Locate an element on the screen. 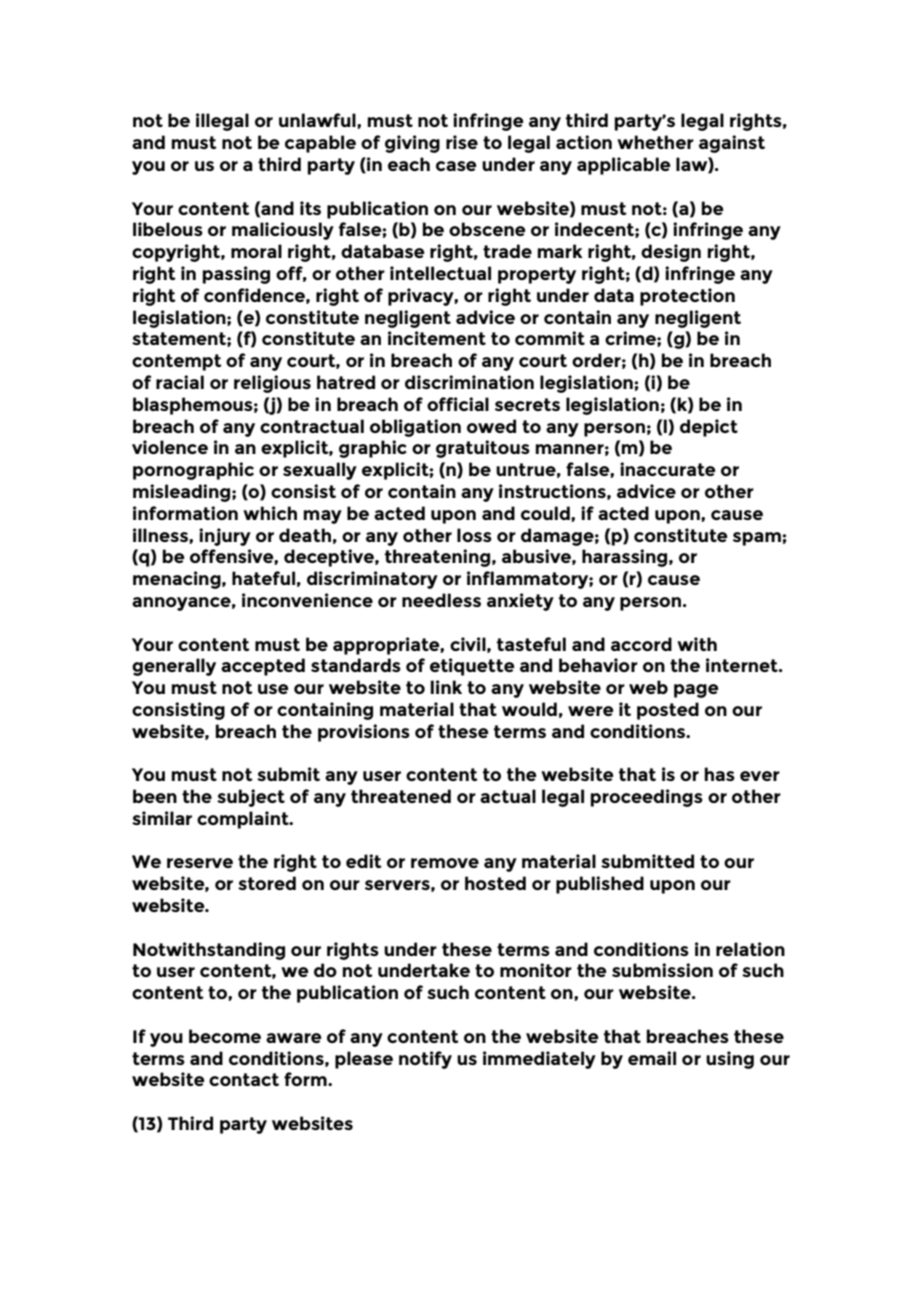  discrimination is located at coordinates (469, 382).
